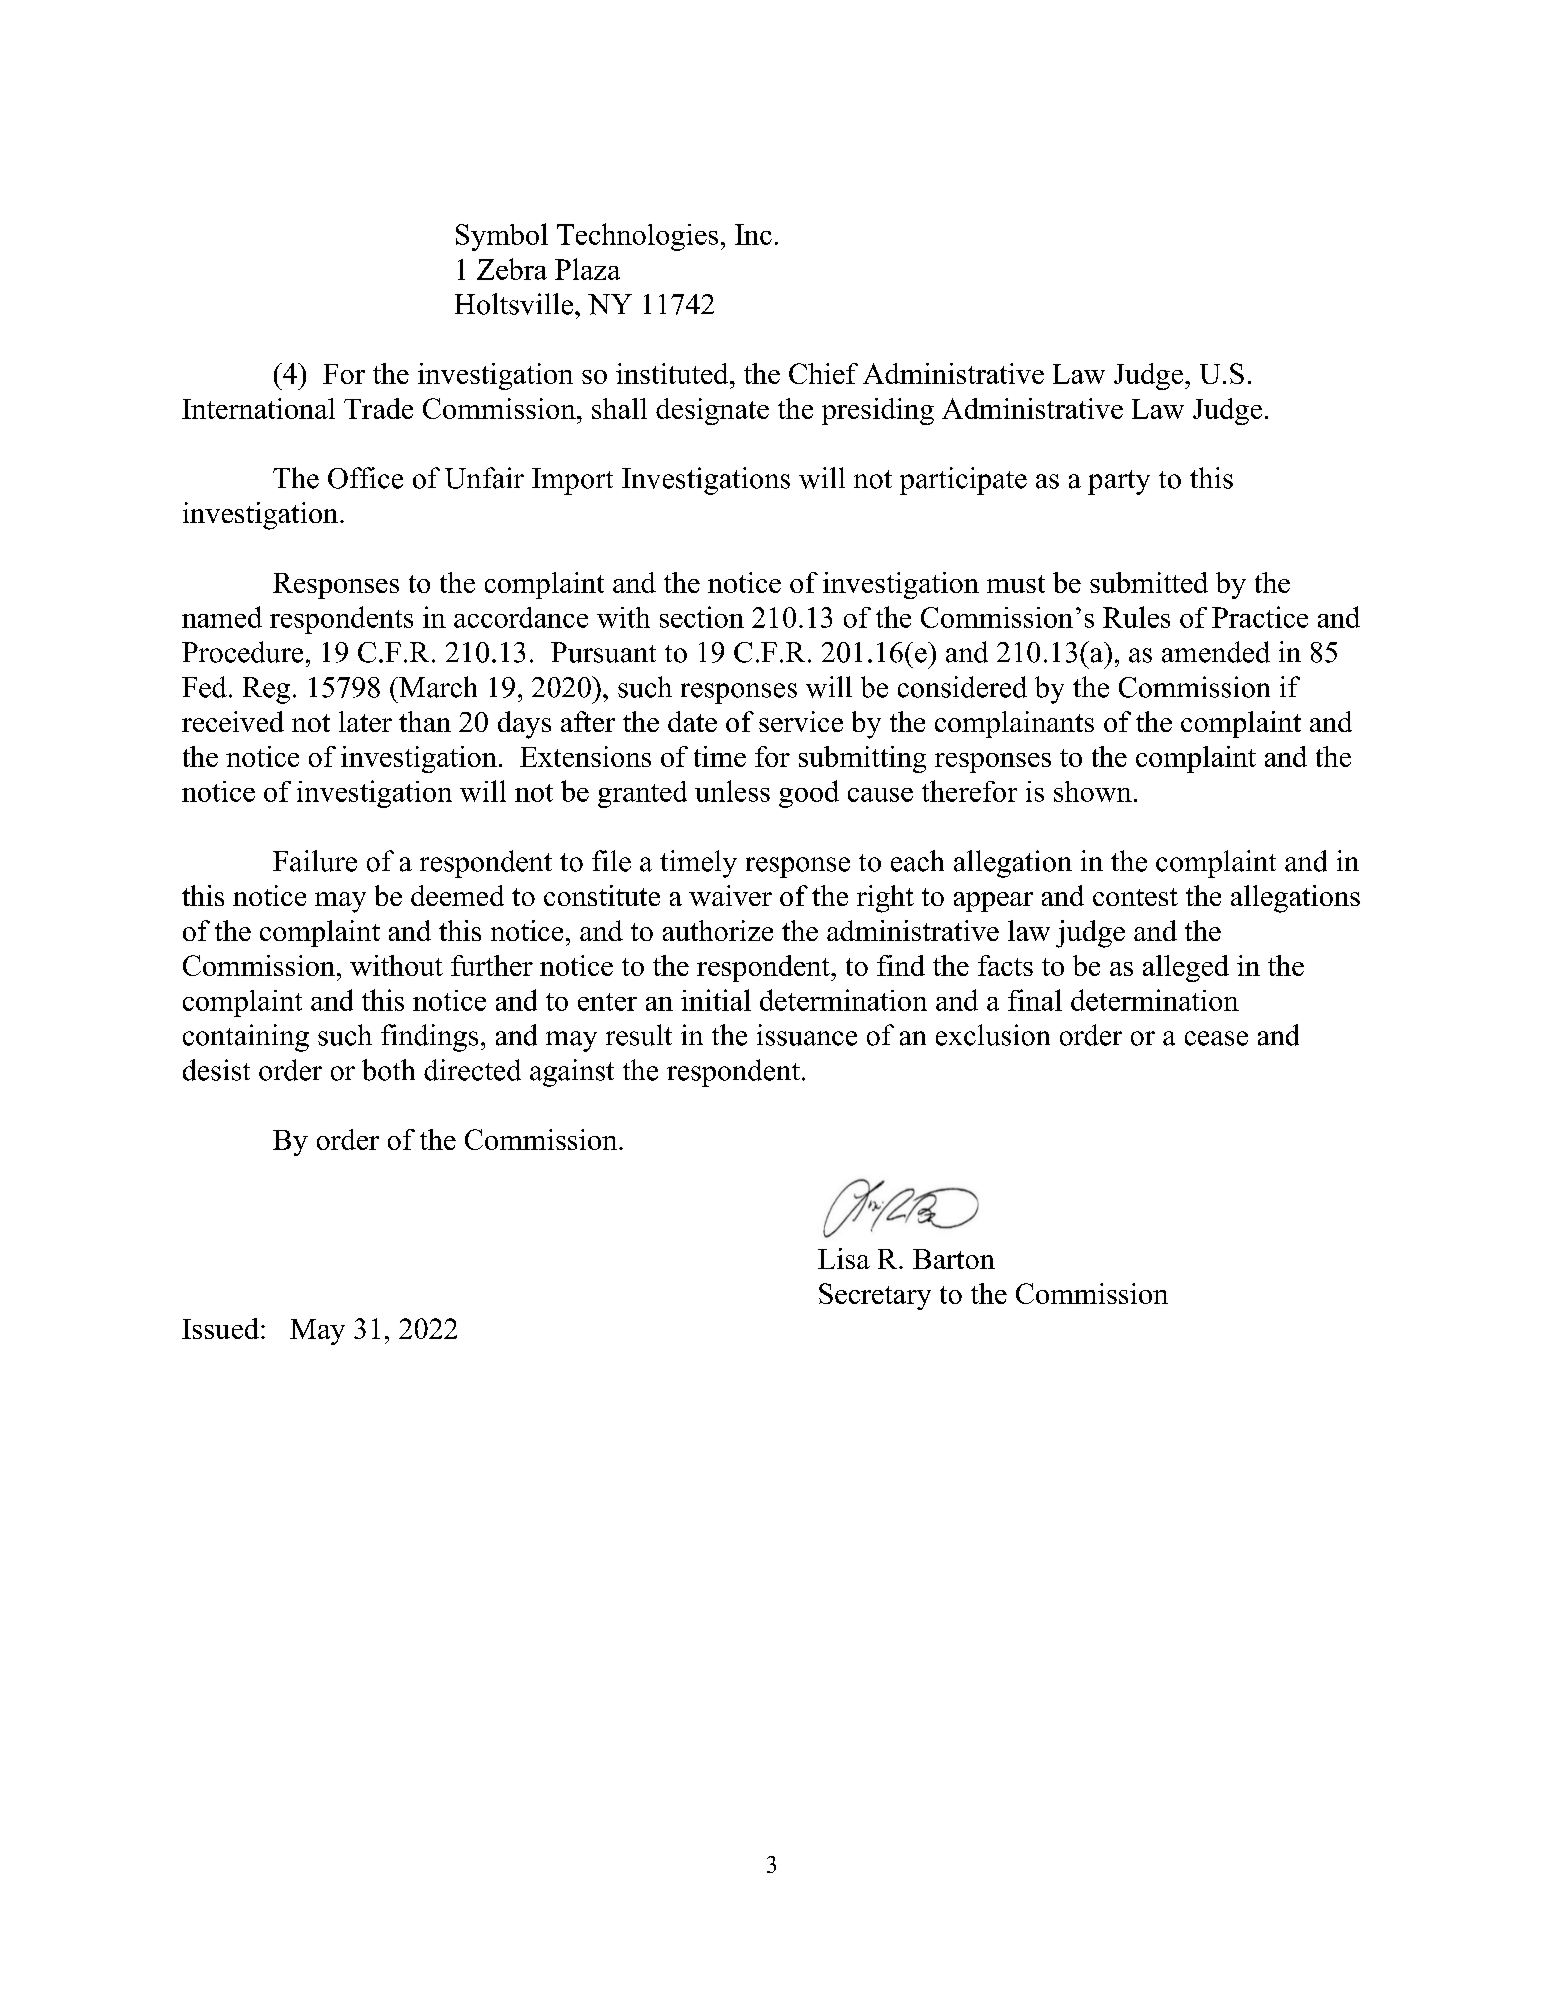 The width and height of the screenshot is (1544, 1998). Describe the element at coordinates (220, 1328) in the screenshot. I see `Issued` at that location.
